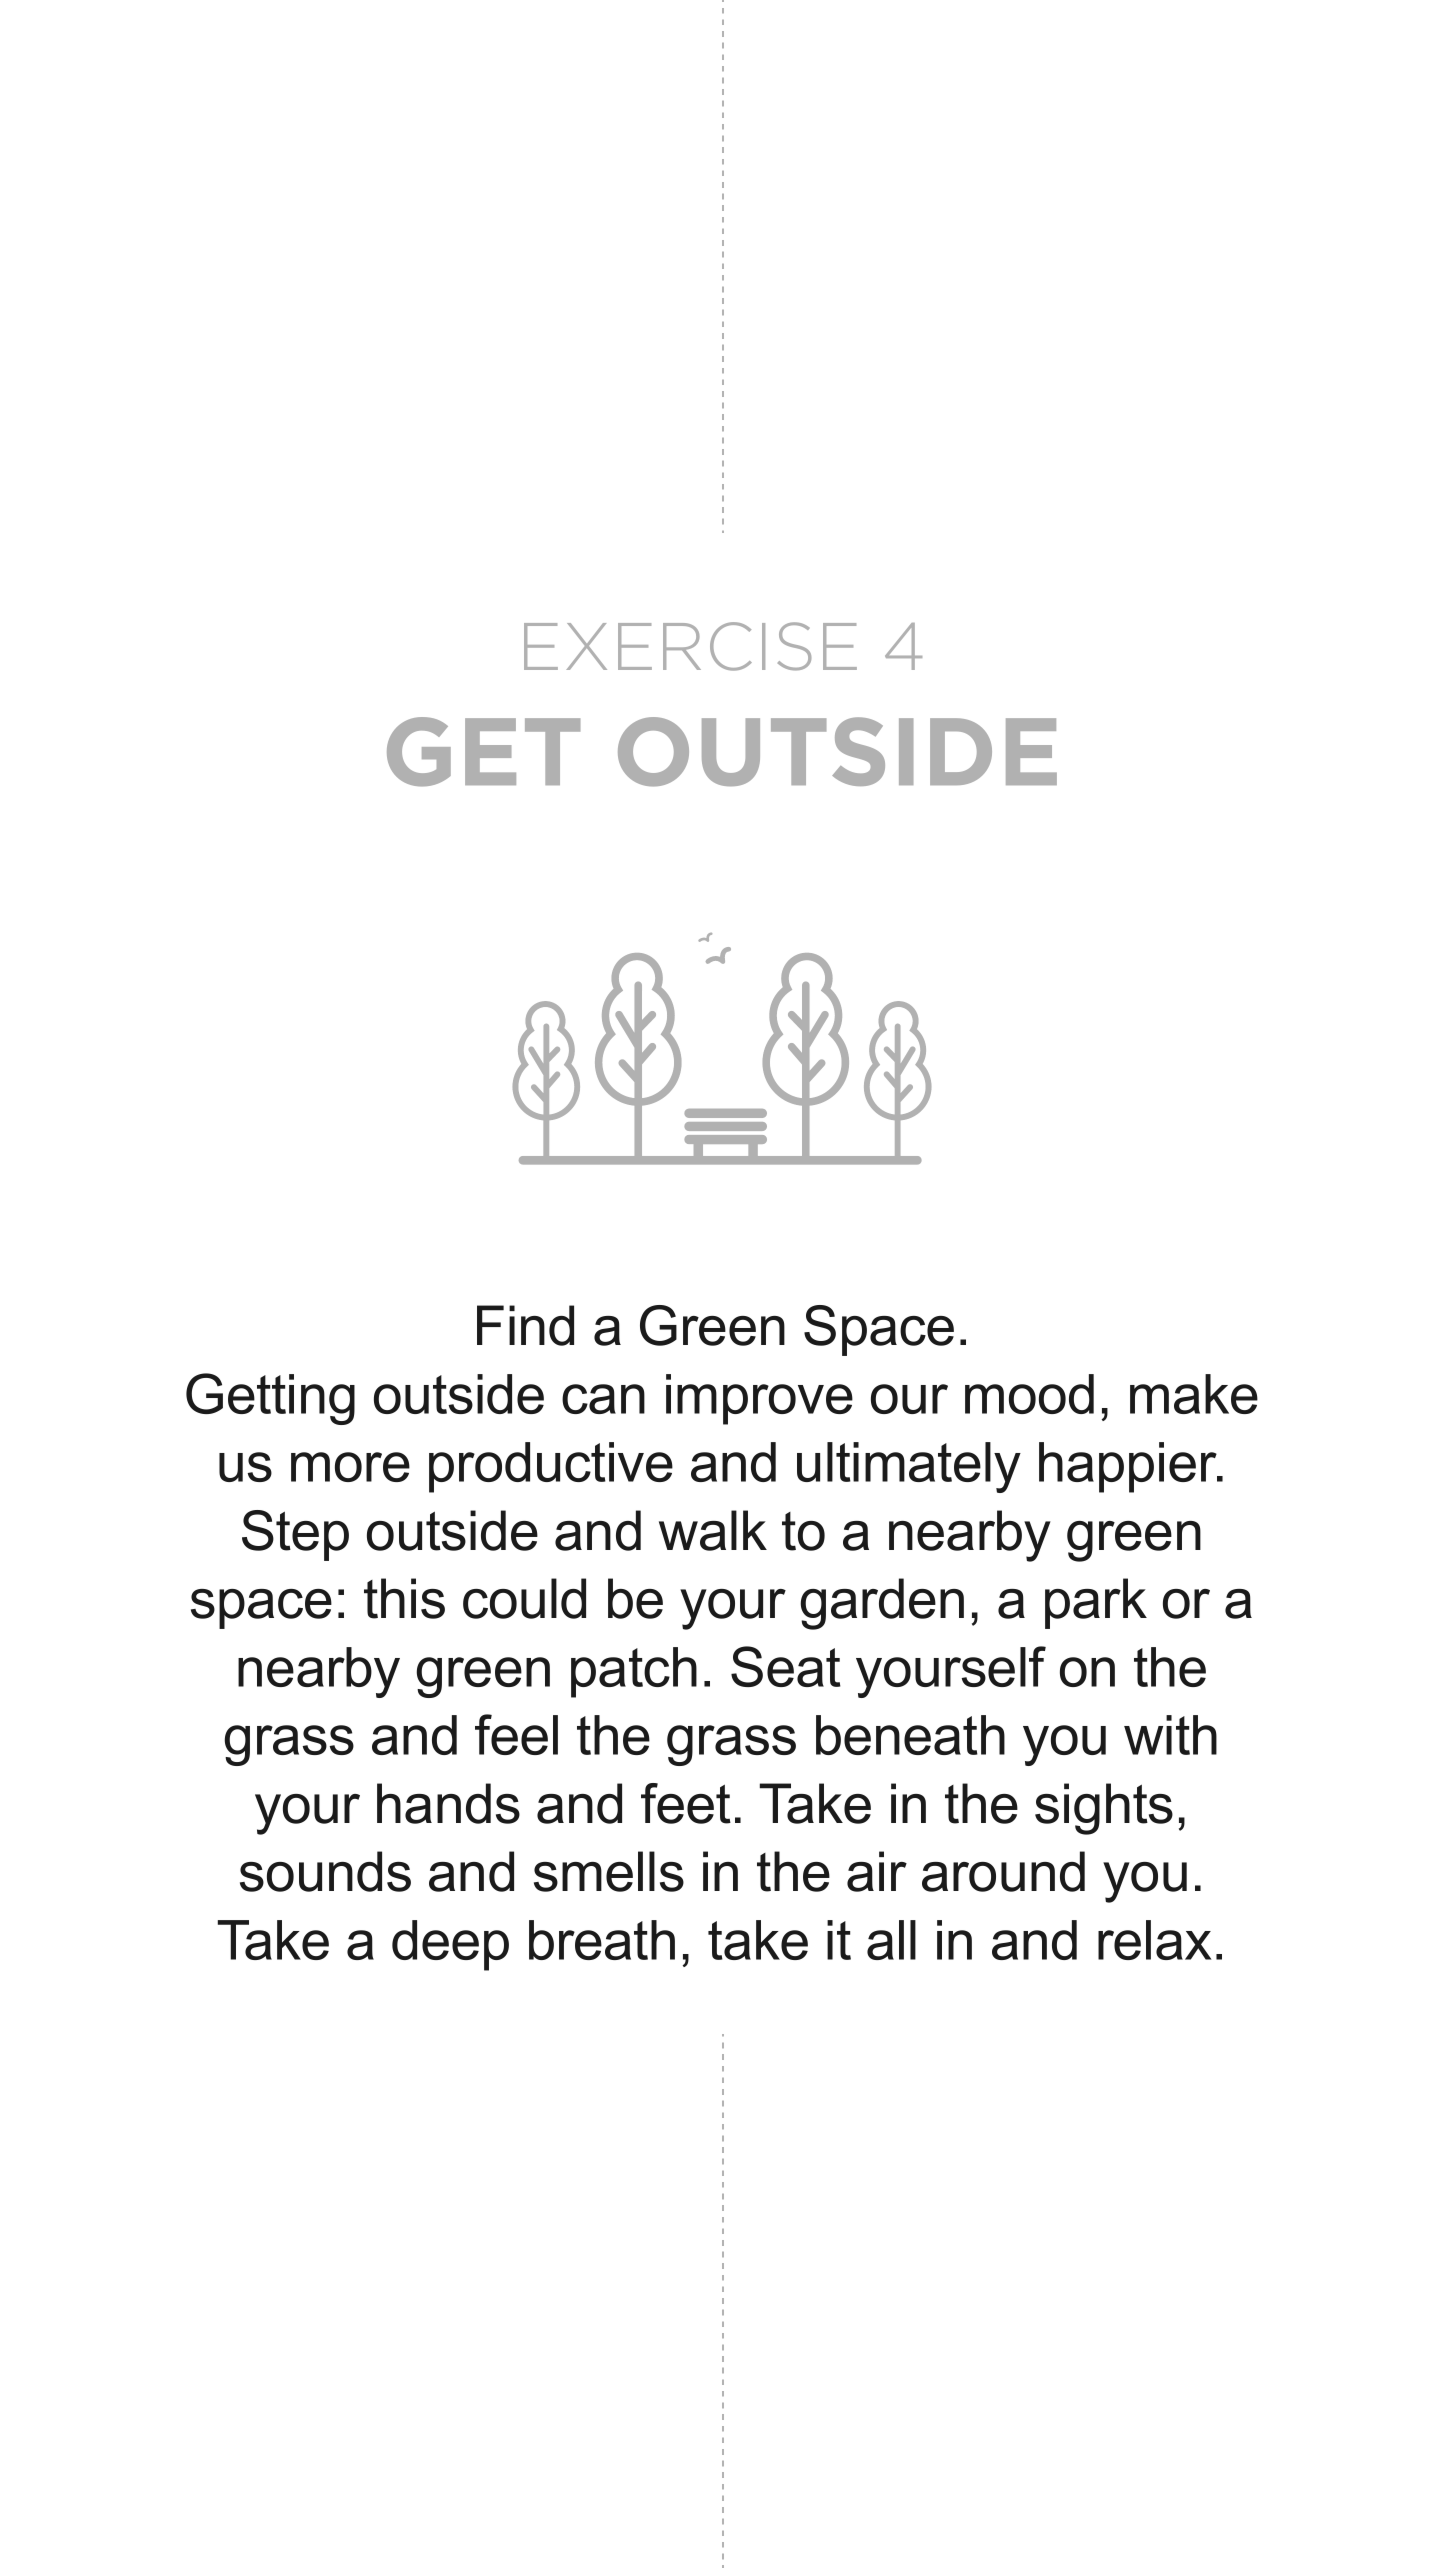 This image has width=1444, height=2568. What do you see at coordinates (404, 1598) in the image?
I see `this` at bounding box center [404, 1598].
